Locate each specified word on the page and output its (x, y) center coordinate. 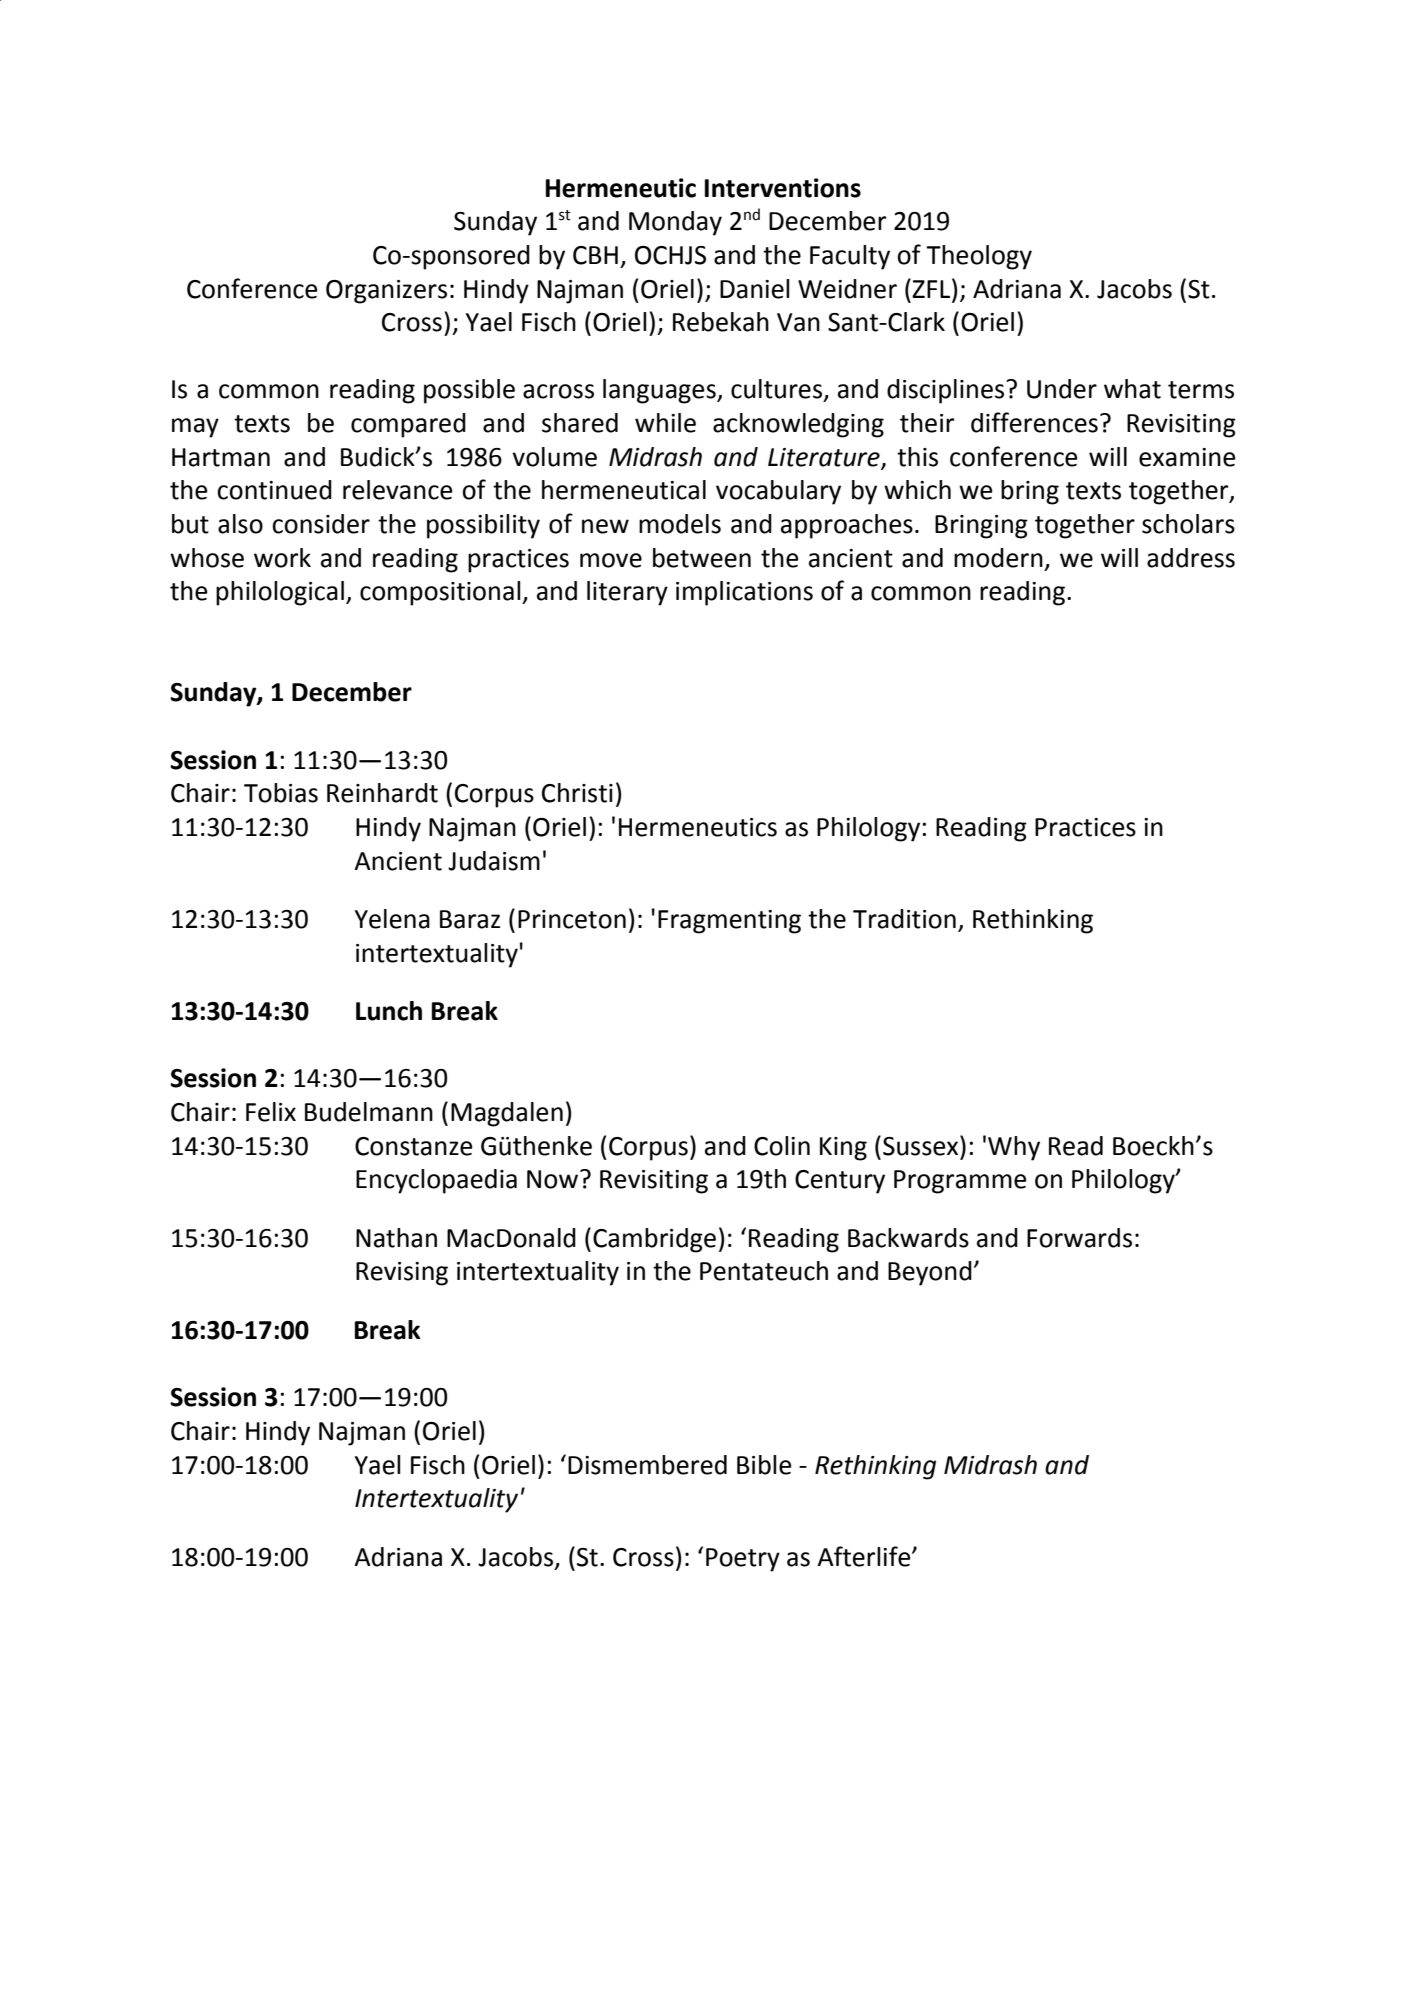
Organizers (386, 292)
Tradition (904, 919)
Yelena (392, 919)
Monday (675, 223)
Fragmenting (729, 922)
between (702, 558)
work (282, 558)
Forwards (1079, 1238)
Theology (979, 257)
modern (998, 558)
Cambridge (654, 1240)
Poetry (743, 1560)
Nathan (396, 1238)
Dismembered (647, 1465)
